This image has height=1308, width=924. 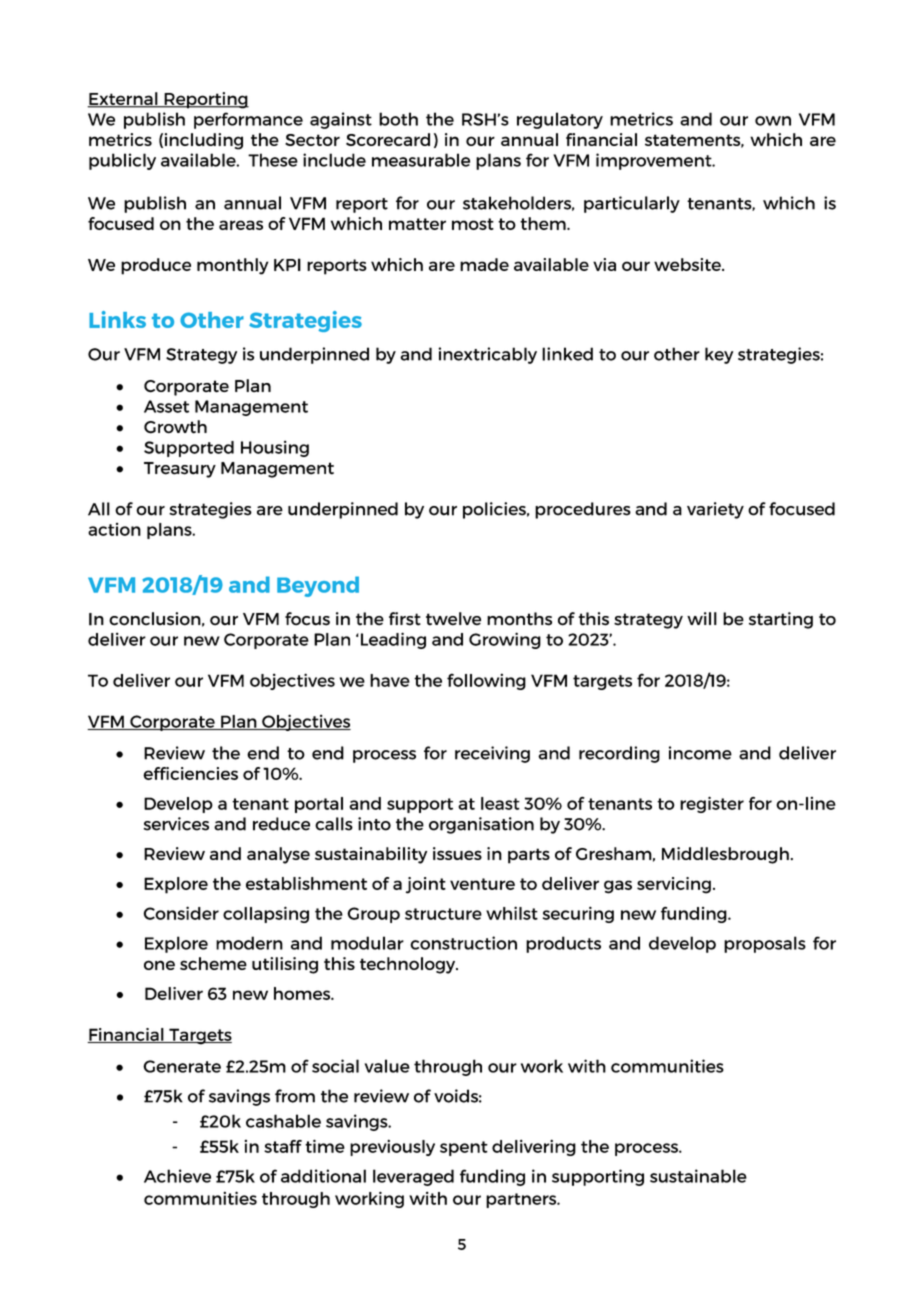 What do you see at coordinates (248, 120) in the image?
I see `performance` at bounding box center [248, 120].
